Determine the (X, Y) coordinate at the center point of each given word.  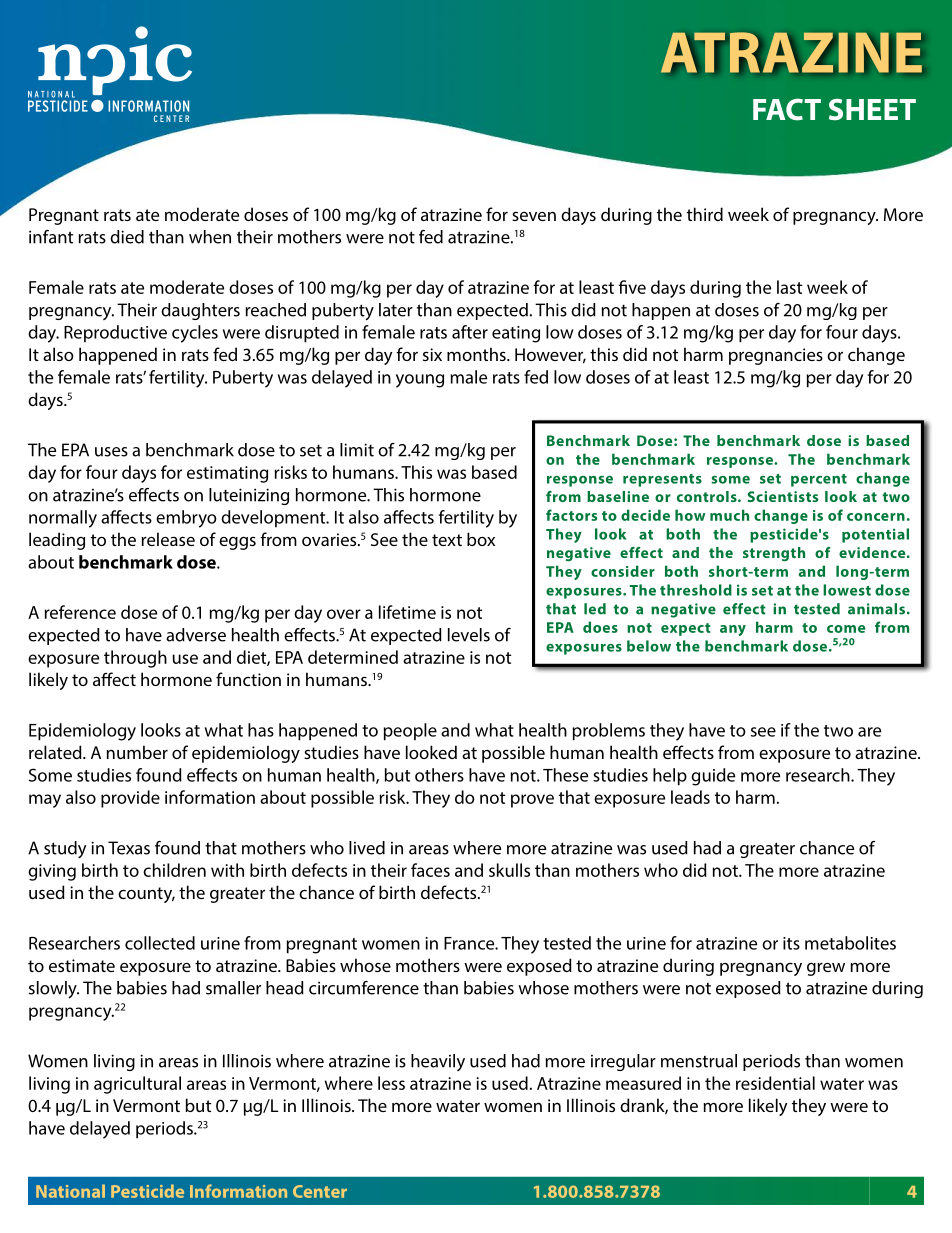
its (791, 943)
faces (430, 870)
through (135, 659)
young (420, 381)
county (146, 895)
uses (111, 452)
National (70, 1191)
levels (469, 635)
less (391, 1083)
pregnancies (776, 356)
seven (534, 216)
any (733, 630)
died (127, 237)
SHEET (872, 109)
